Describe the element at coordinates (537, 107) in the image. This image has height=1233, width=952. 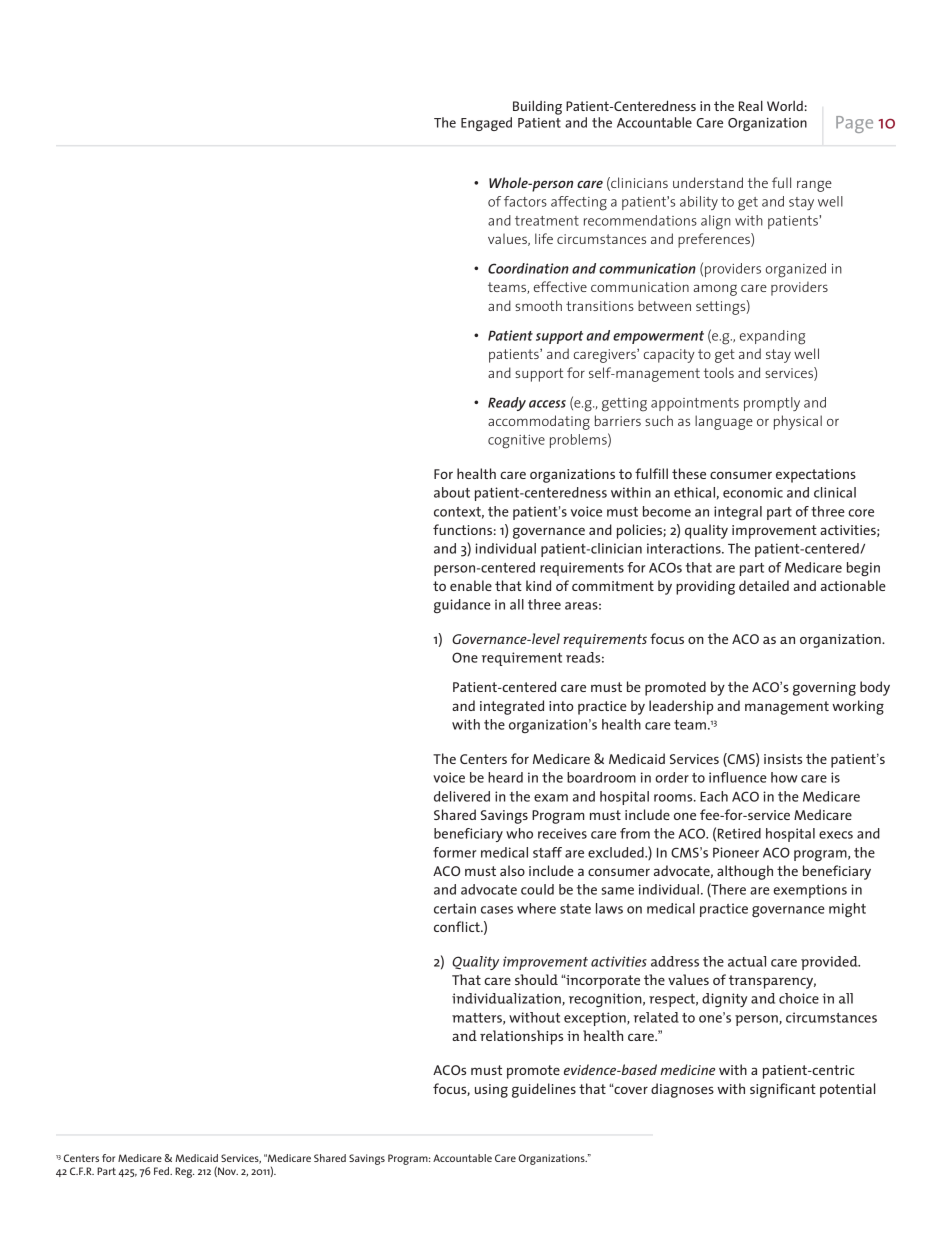
I see `Building` at that location.
